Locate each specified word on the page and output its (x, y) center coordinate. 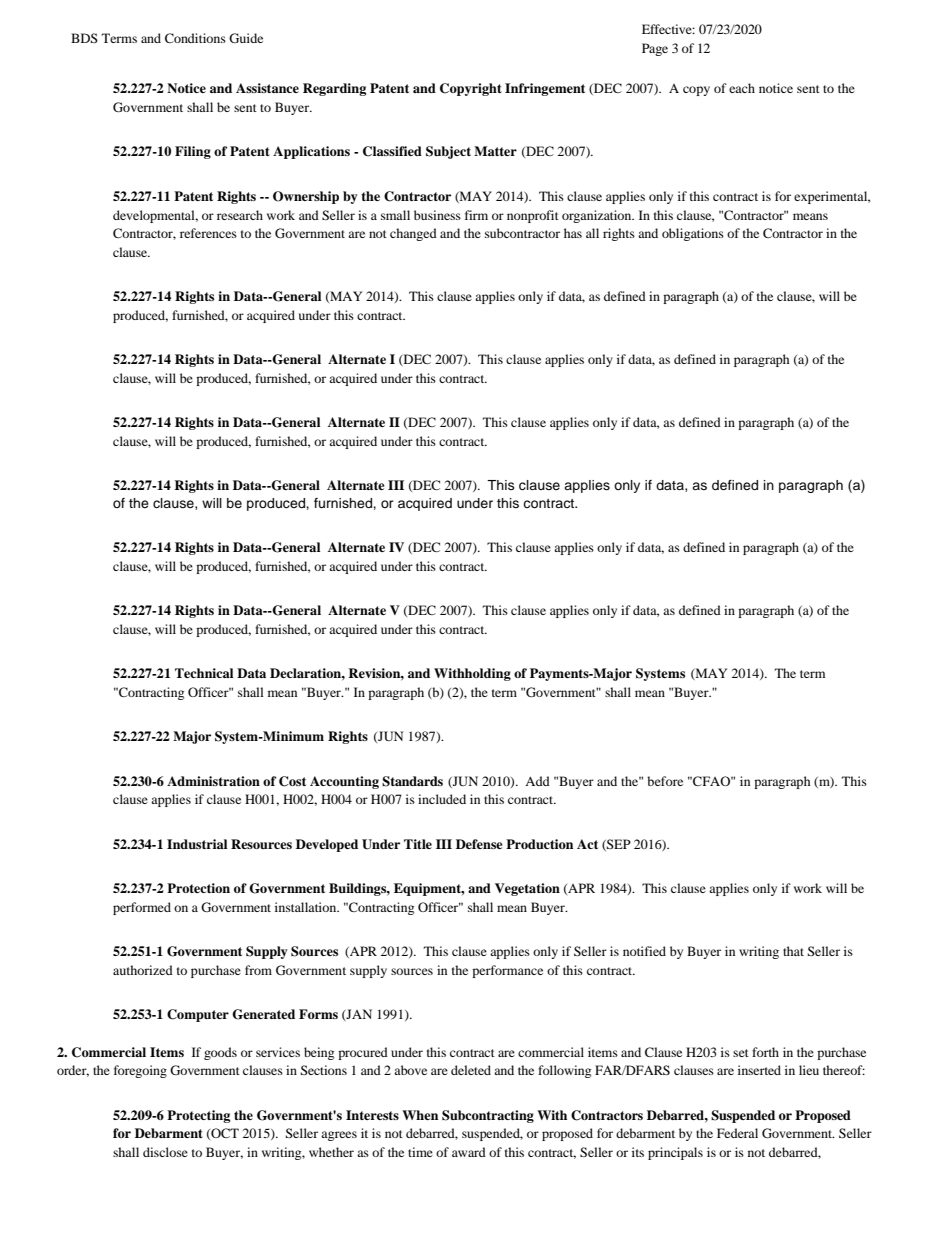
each (742, 88)
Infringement (545, 89)
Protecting (198, 1116)
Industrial (197, 844)
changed (413, 234)
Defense (479, 844)
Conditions (195, 38)
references (208, 233)
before (665, 781)
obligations (693, 234)
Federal (737, 1133)
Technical (204, 673)
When (420, 1115)
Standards (412, 781)
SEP (618, 845)
